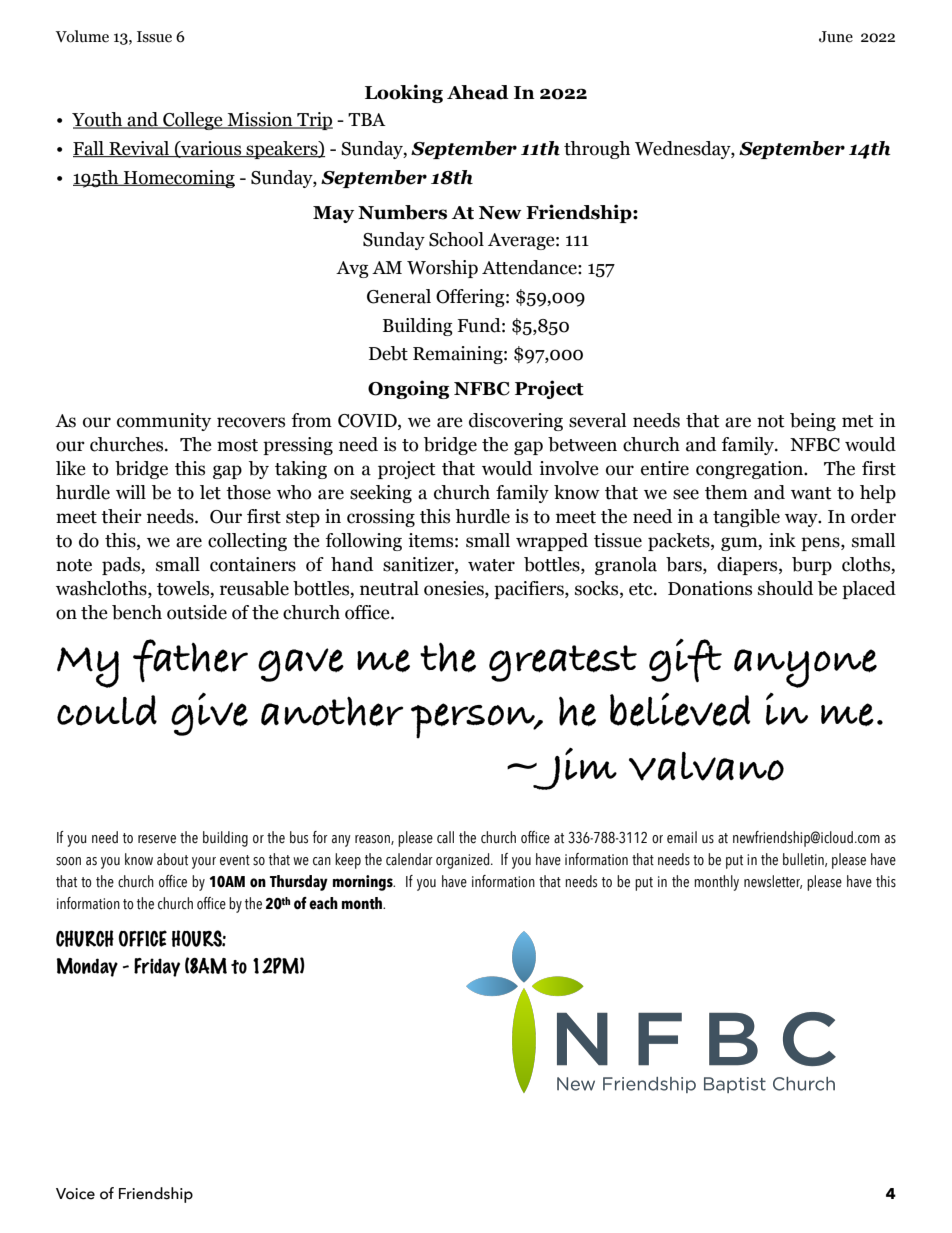 Image resolution: width=952 pixels, height=1233 pixels. Describe the element at coordinates (478, 92) in the screenshot. I see `Ahead` at that location.
